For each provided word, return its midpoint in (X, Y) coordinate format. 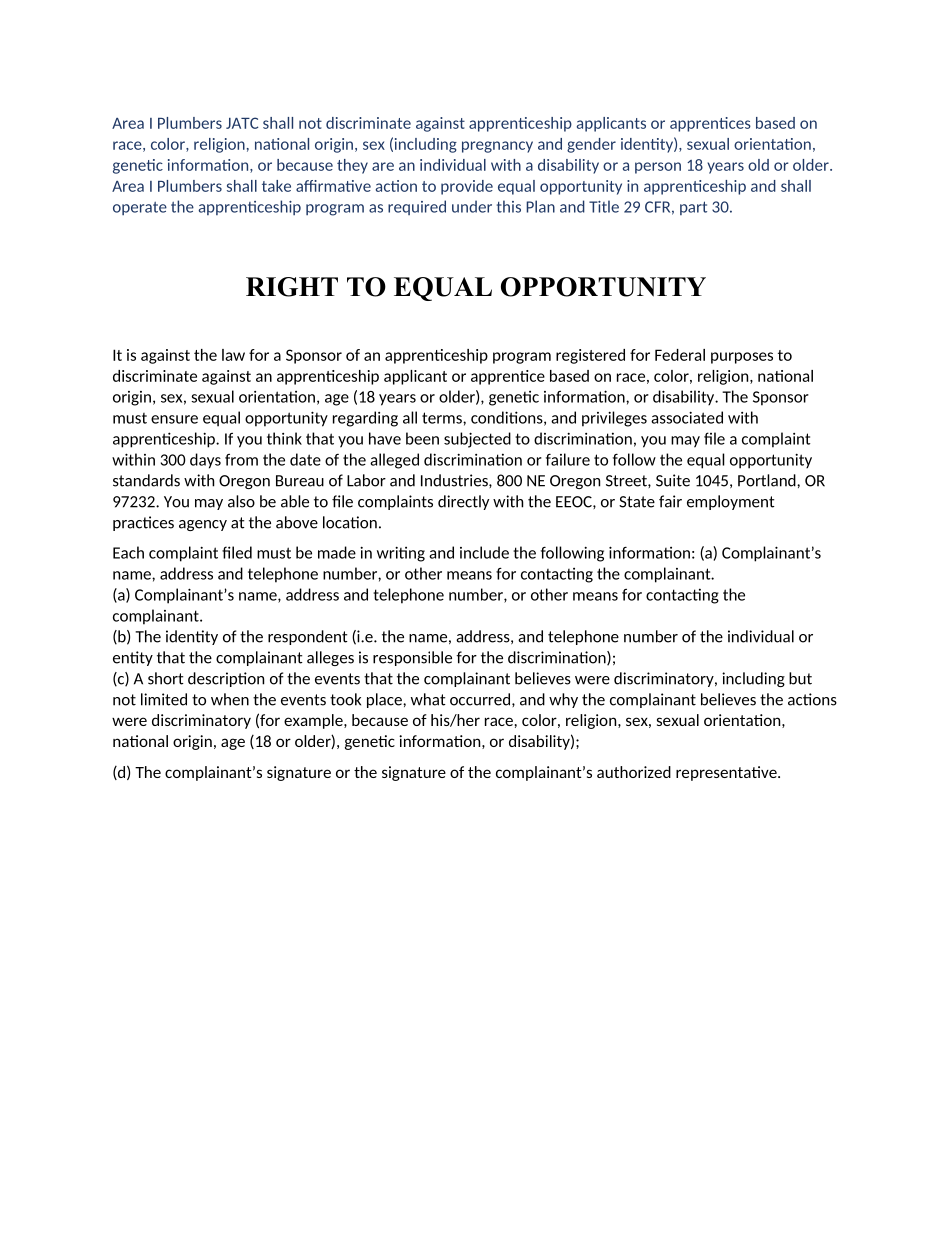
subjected (477, 440)
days (205, 461)
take (276, 186)
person (658, 168)
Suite (673, 480)
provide (467, 187)
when (230, 699)
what (428, 699)
